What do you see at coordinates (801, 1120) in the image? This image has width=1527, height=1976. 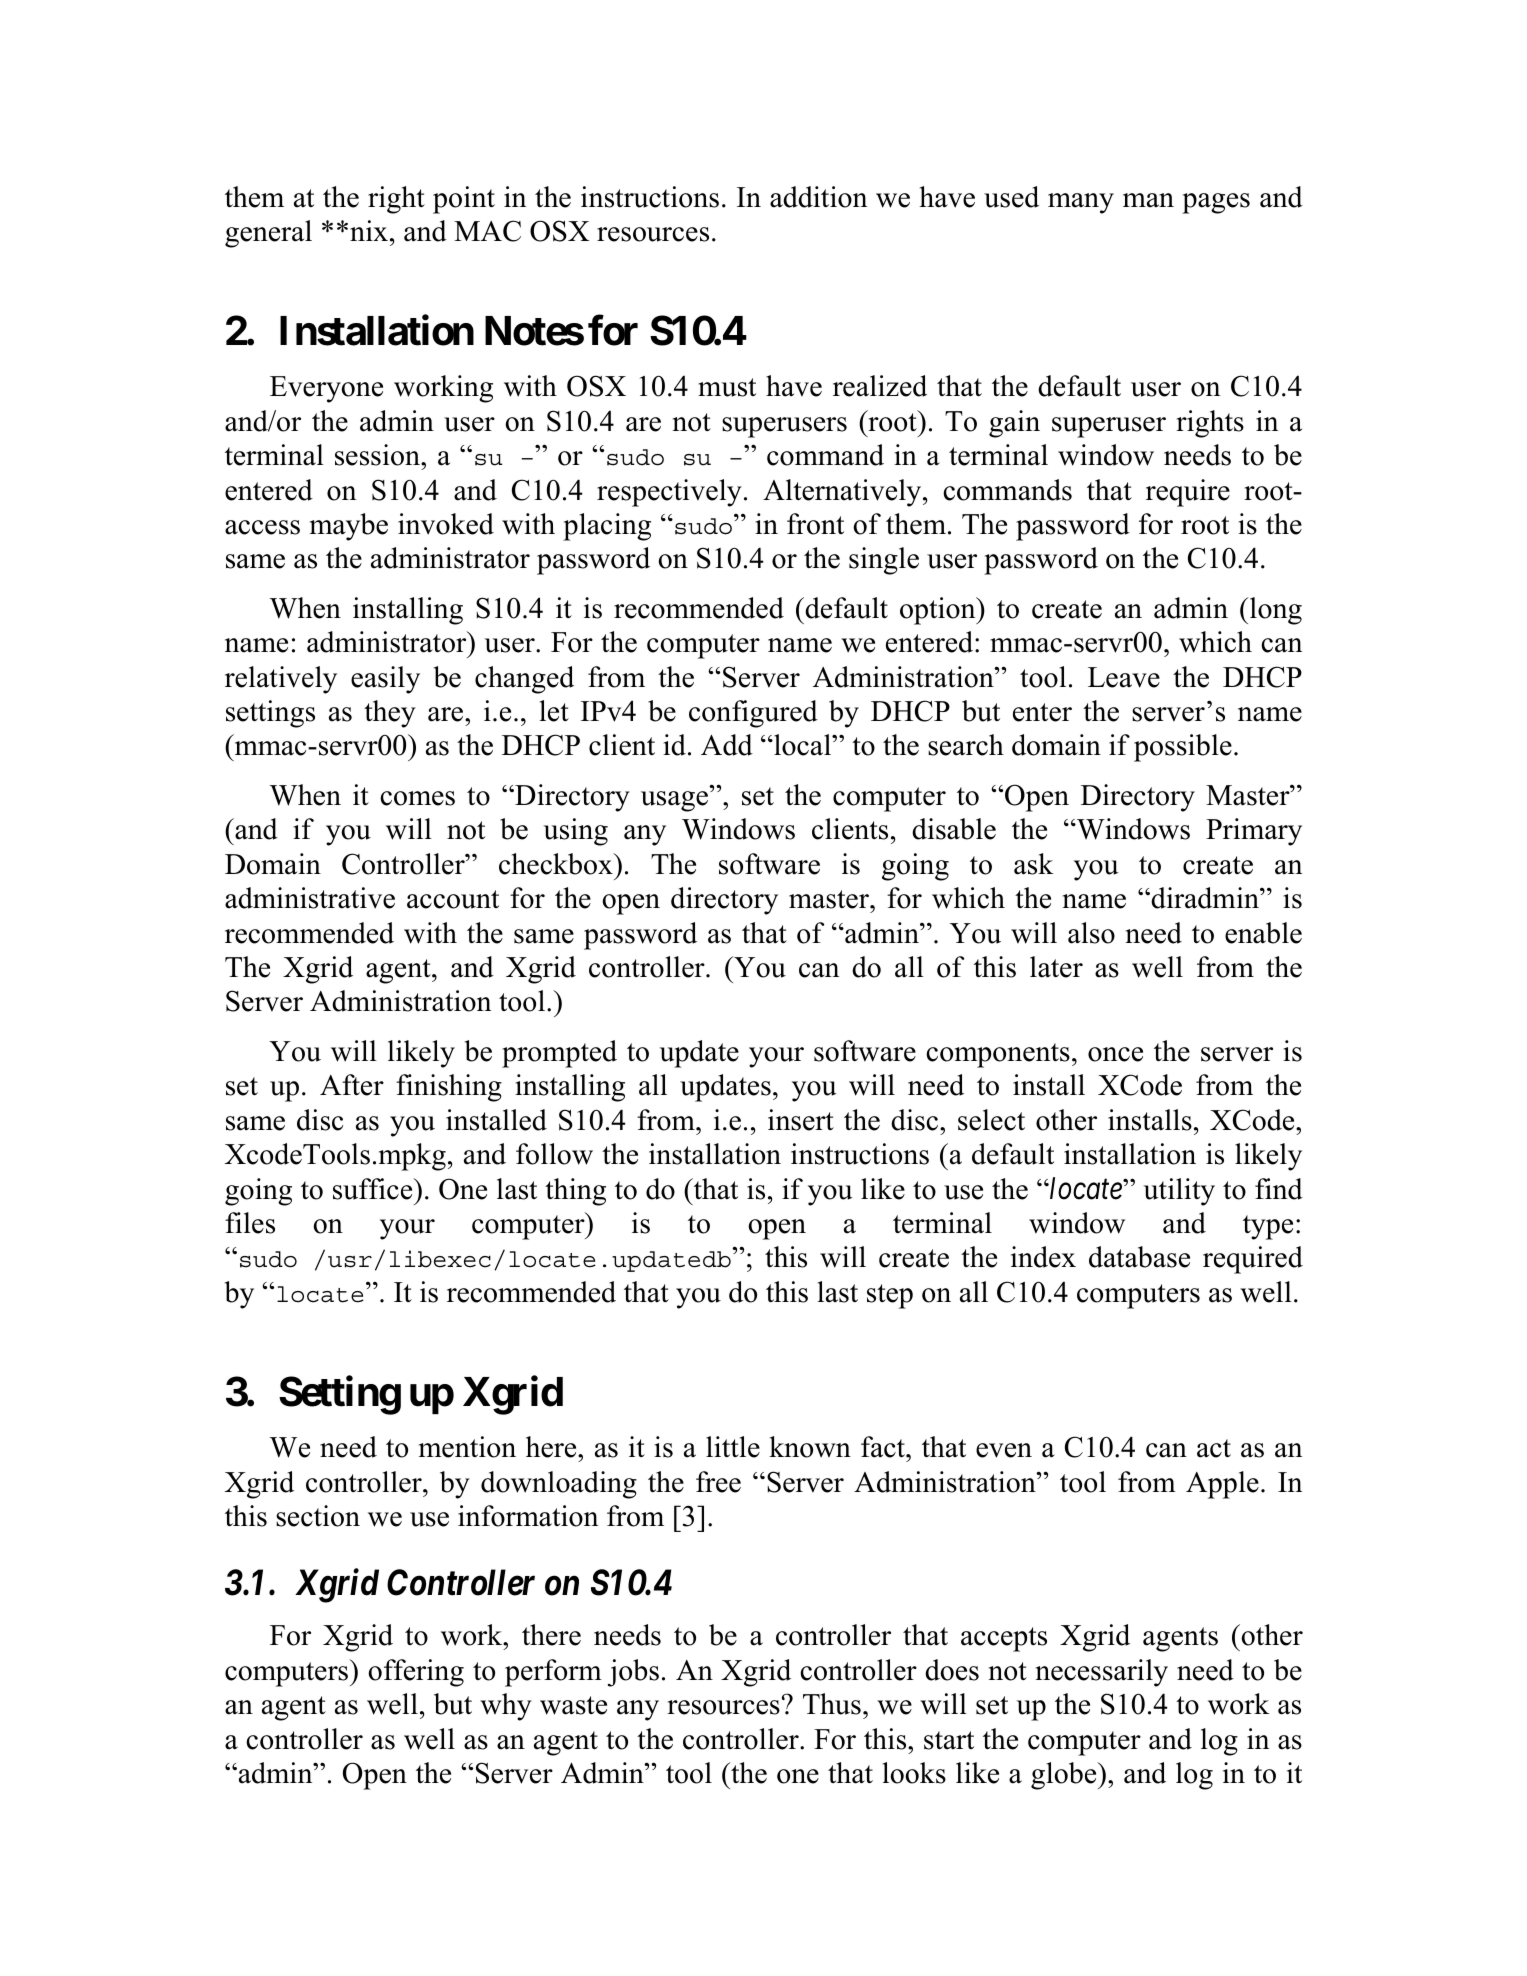 I see `insert` at bounding box center [801, 1120].
